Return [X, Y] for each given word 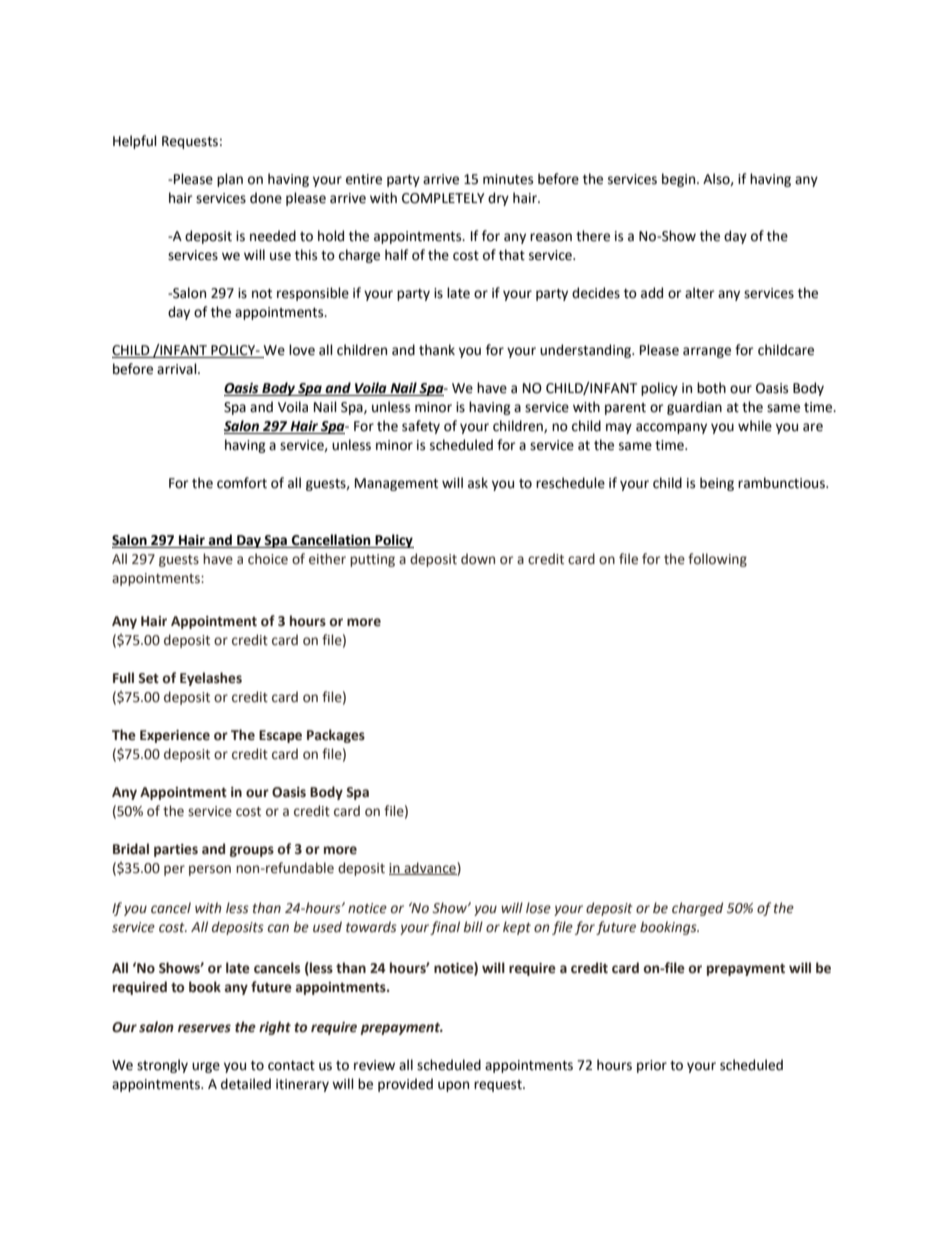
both [711, 388]
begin [680, 180]
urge [206, 1067]
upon [453, 1086]
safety [421, 427]
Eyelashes [211, 679]
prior [652, 1066]
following [717, 560]
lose [538, 908]
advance [430, 868]
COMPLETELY [443, 198]
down [478, 559]
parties [176, 850]
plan [230, 180]
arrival [178, 369]
